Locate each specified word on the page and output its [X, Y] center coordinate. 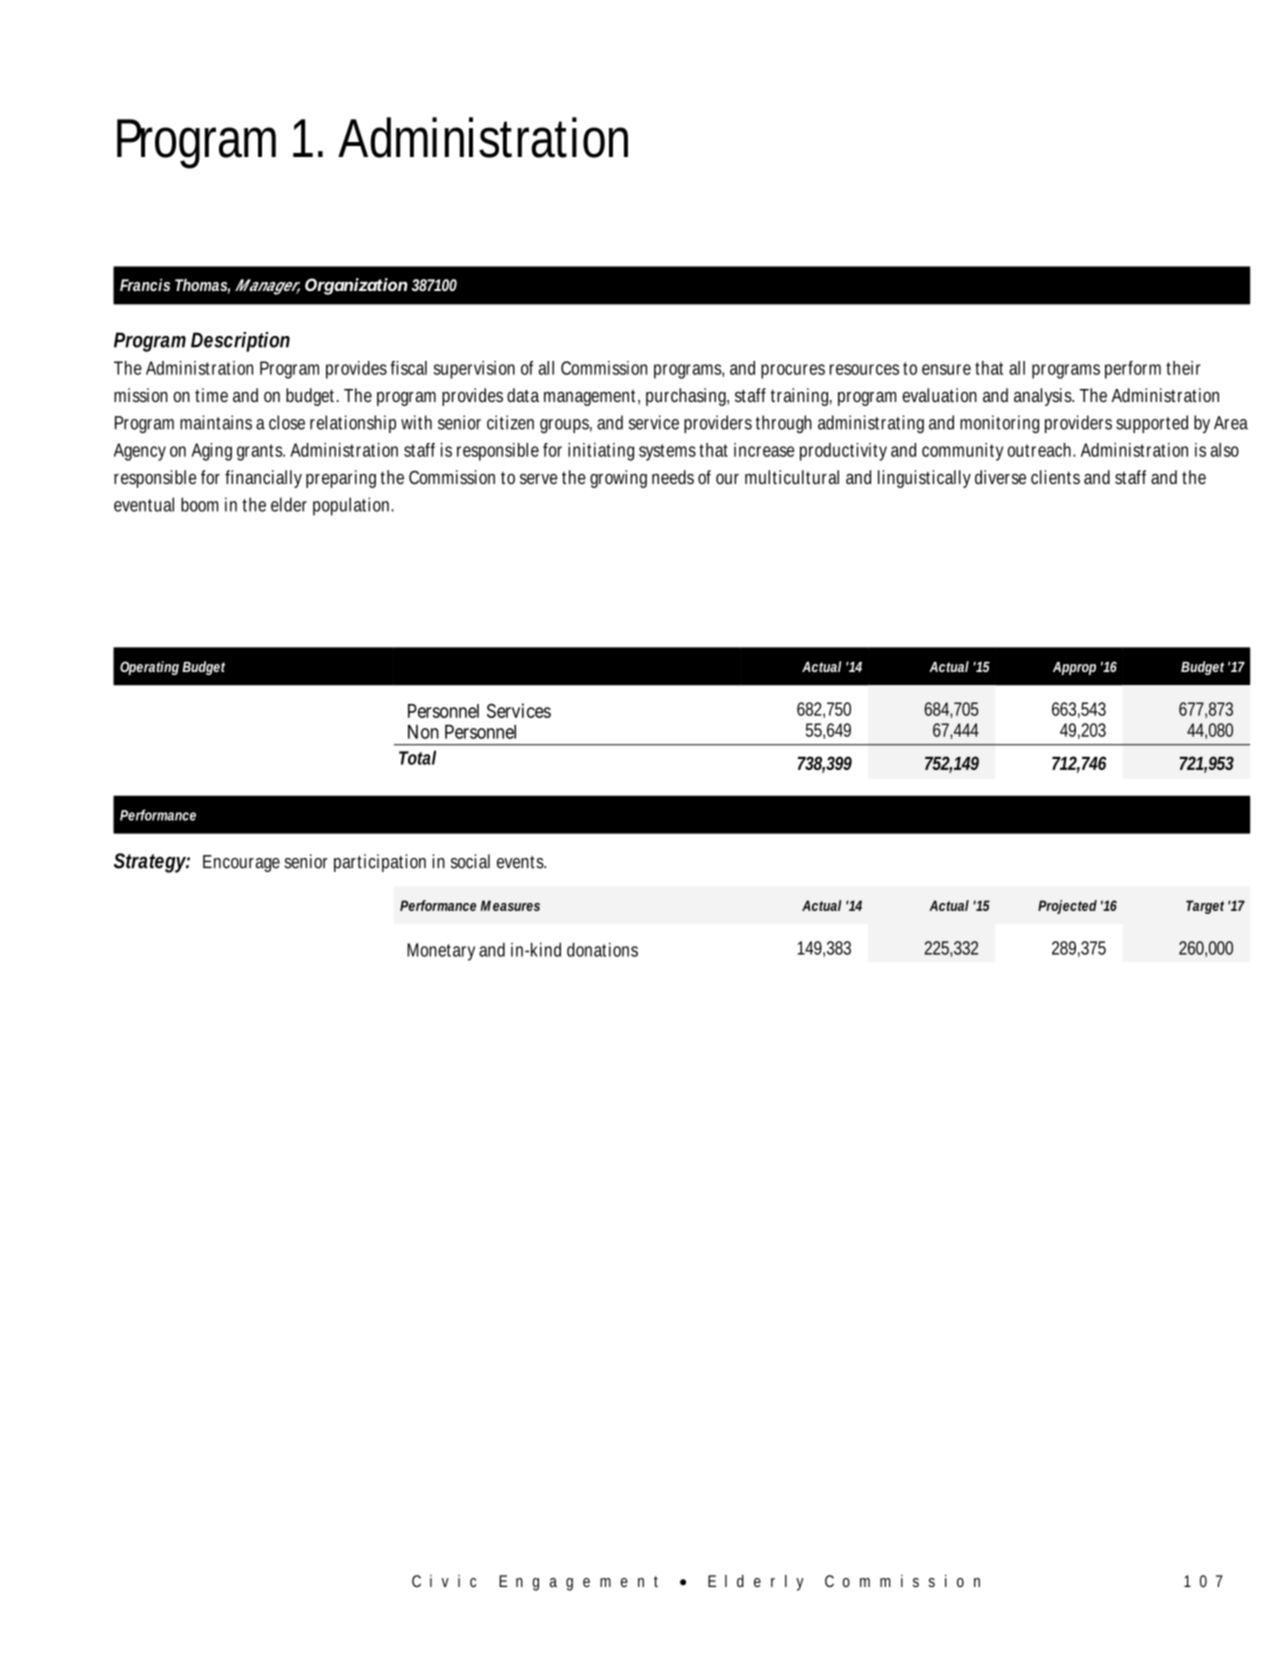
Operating [149, 668]
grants [261, 452]
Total [417, 757]
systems [667, 452]
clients [1055, 477]
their [1183, 368]
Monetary [443, 952]
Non [423, 732]
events [521, 862]
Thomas [202, 286]
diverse [1000, 477]
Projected [1067, 907]
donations [602, 949]
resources [864, 369]
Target [1205, 907]
